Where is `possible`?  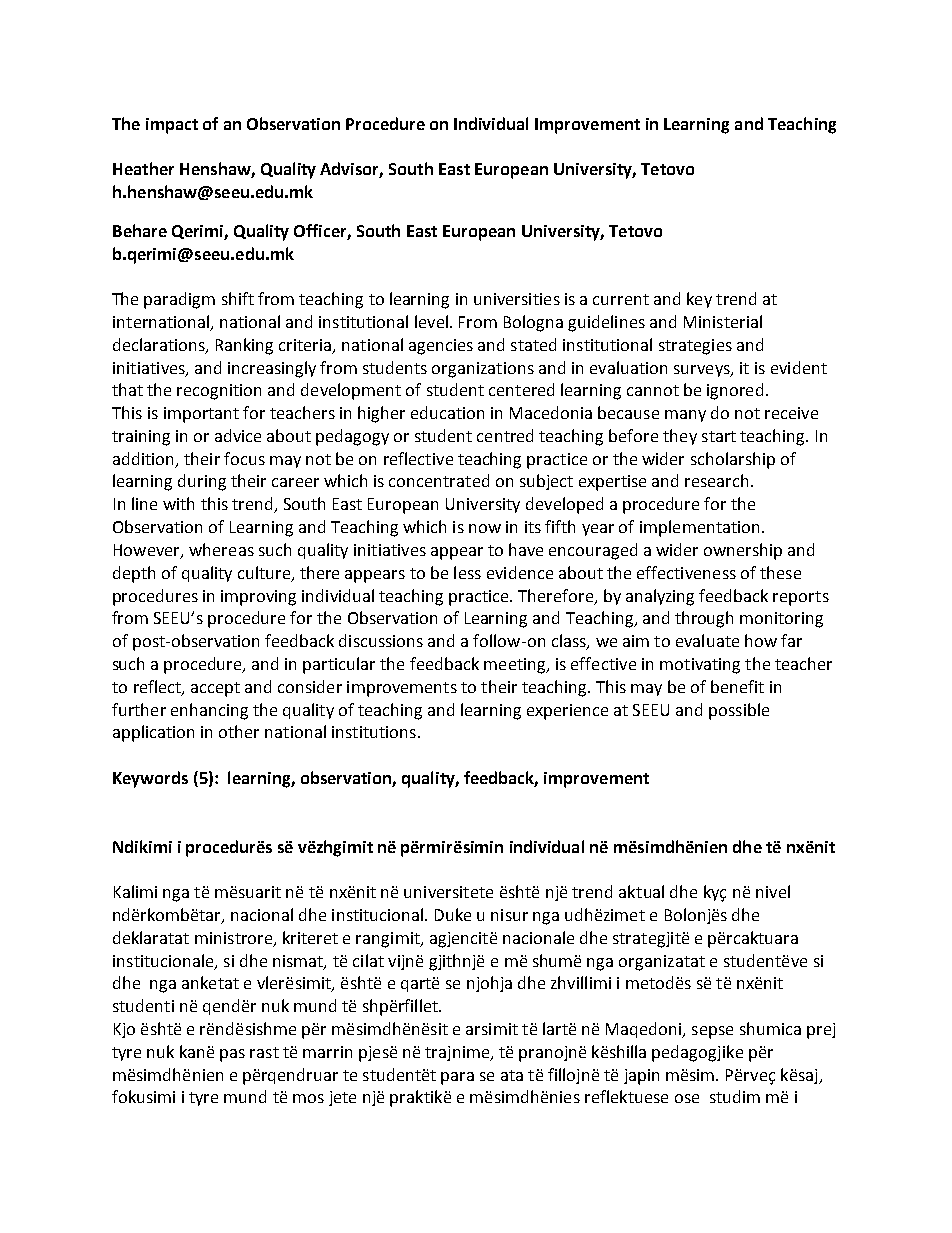
possible is located at coordinates (739, 711).
